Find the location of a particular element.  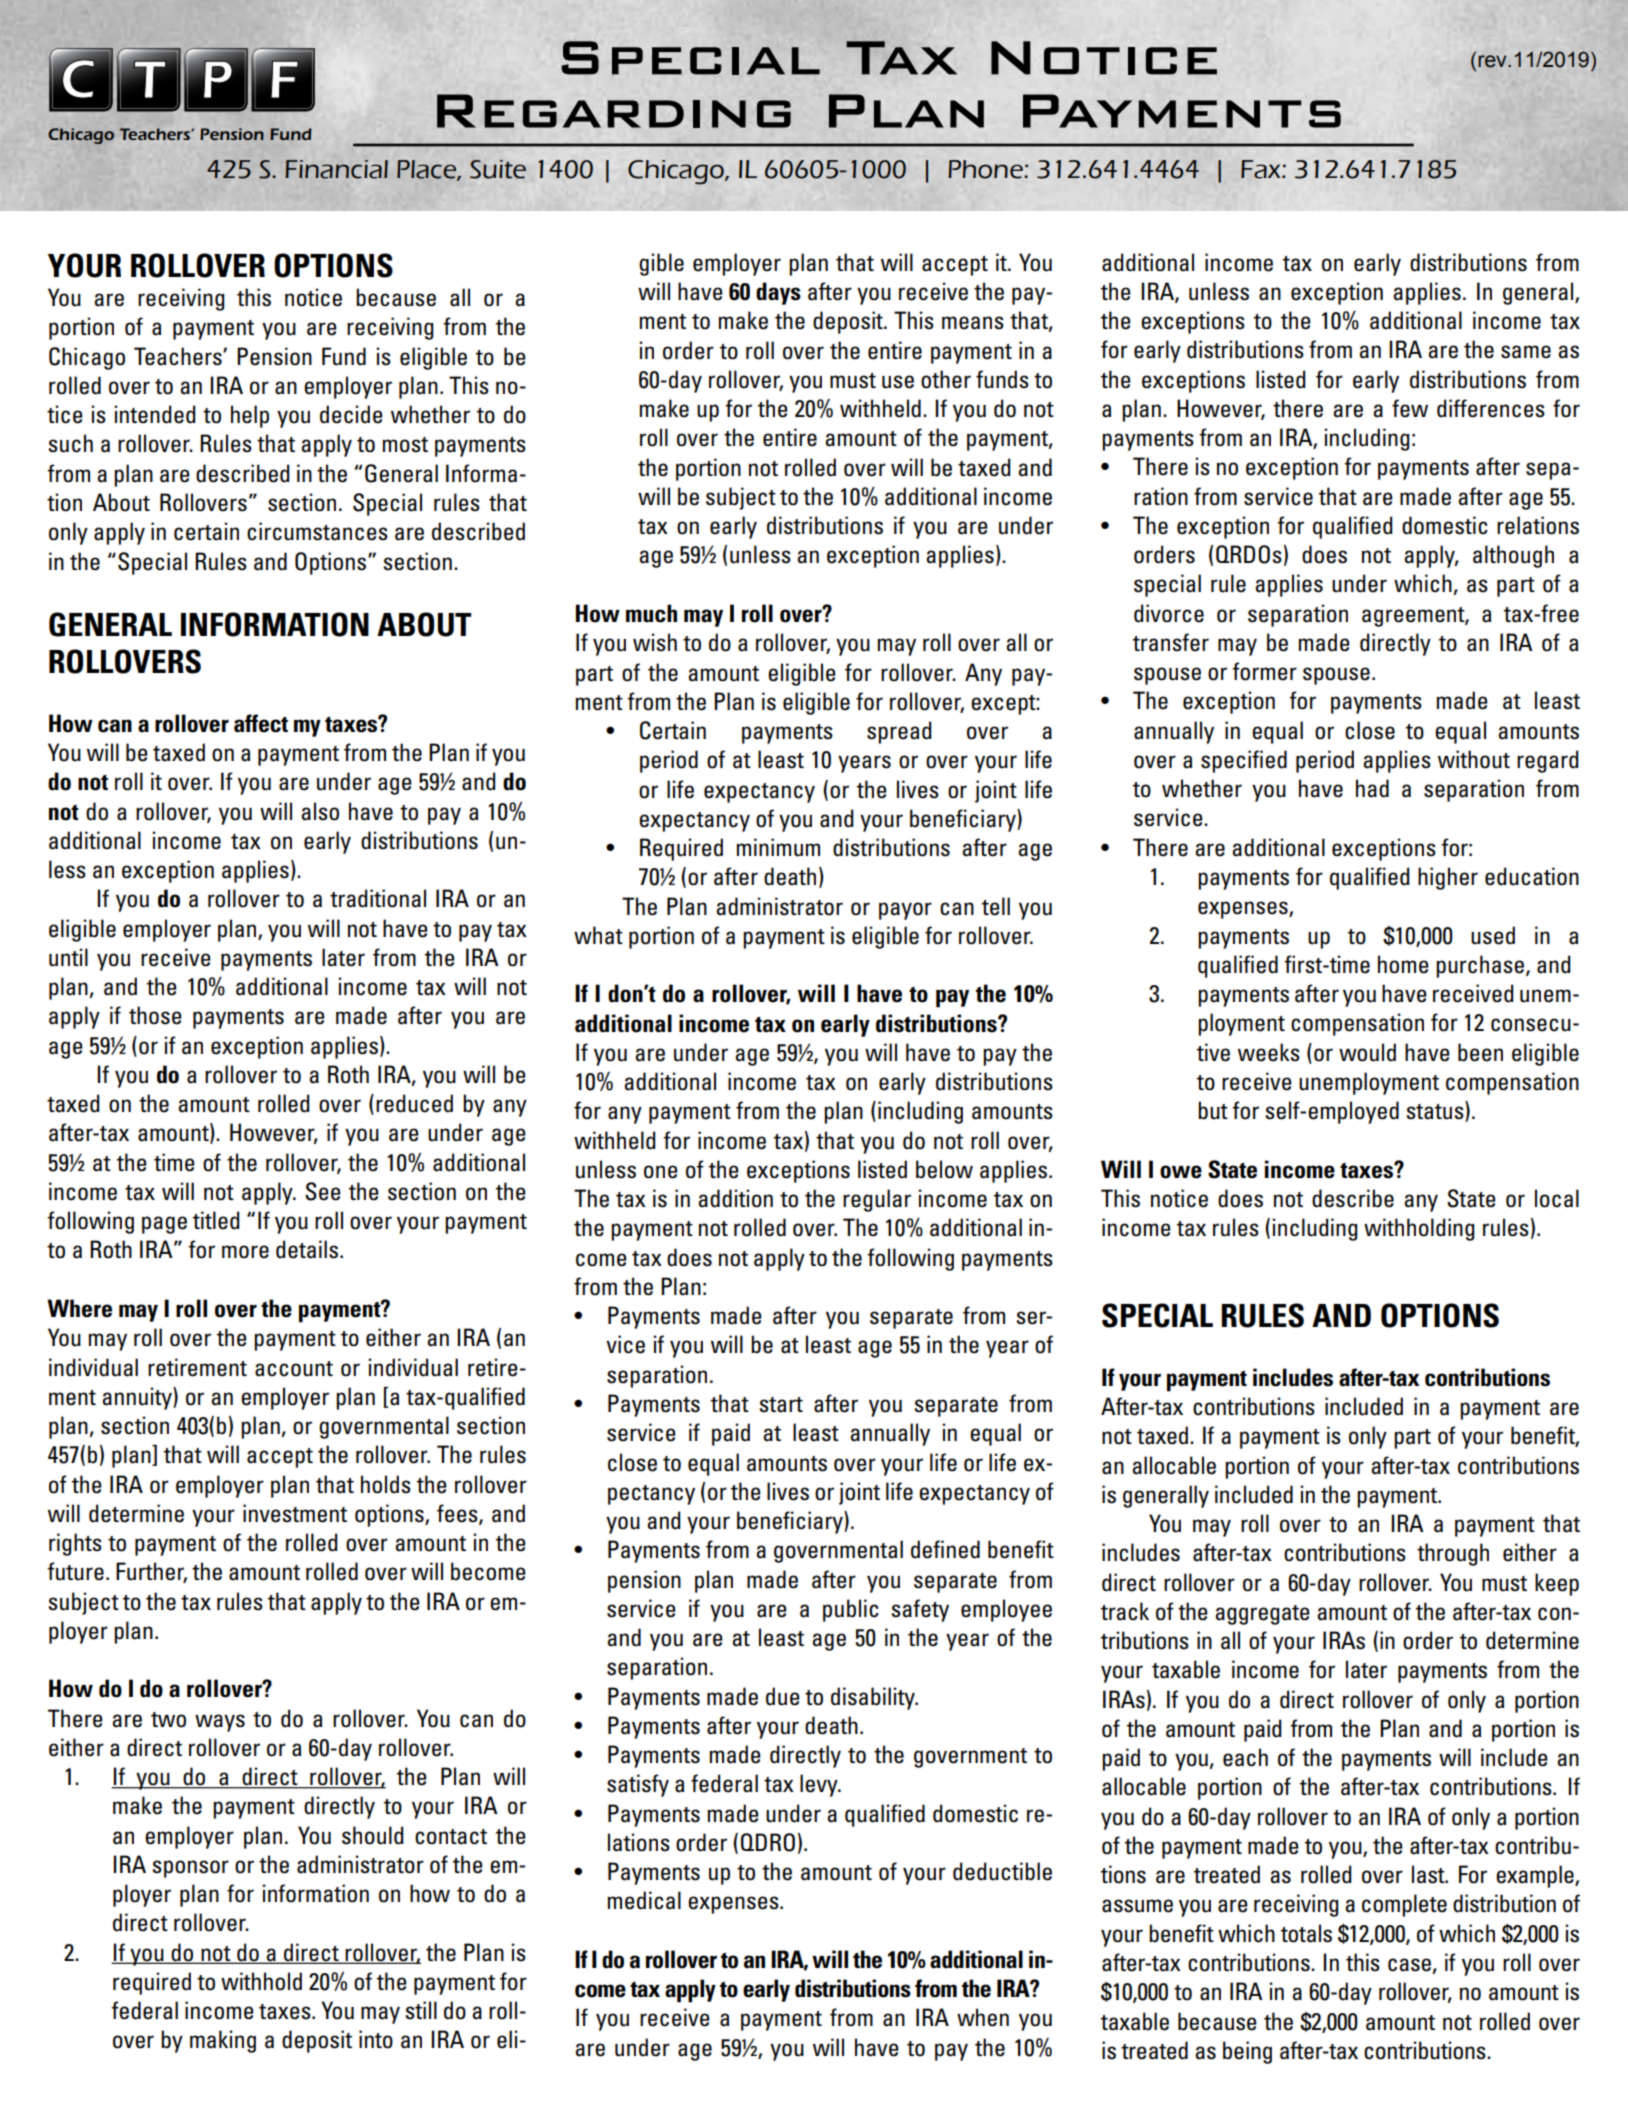

rights is located at coordinates (75, 1544).
